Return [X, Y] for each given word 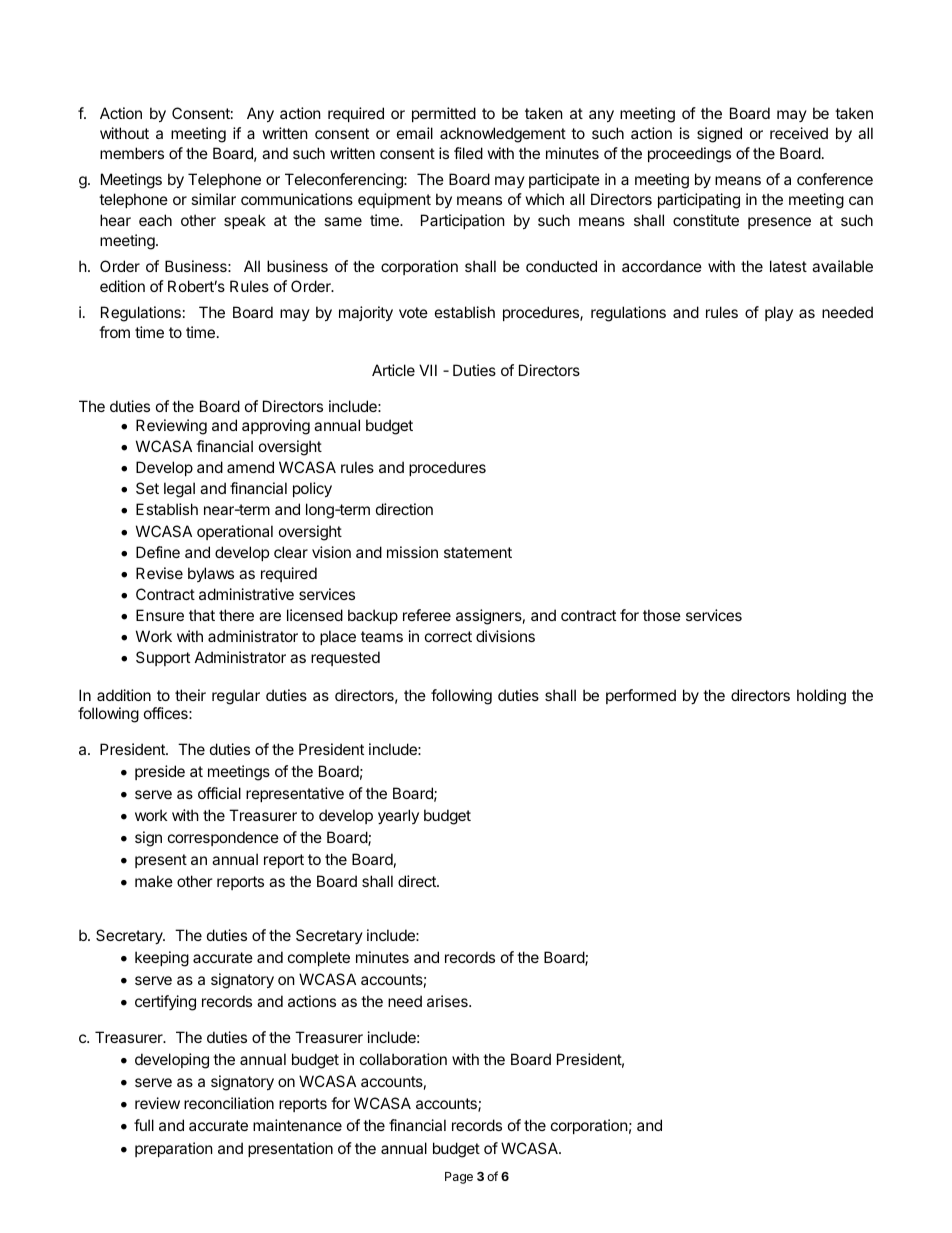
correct [448, 636]
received [799, 133]
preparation [174, 1149]
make [154, 881]
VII [428, 370]
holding [821, 697]
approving [276, 427]
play [779, 313]
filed [468, 153]
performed [641, 696]
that [202, 615]
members [132, 153]
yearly [398, 816]
